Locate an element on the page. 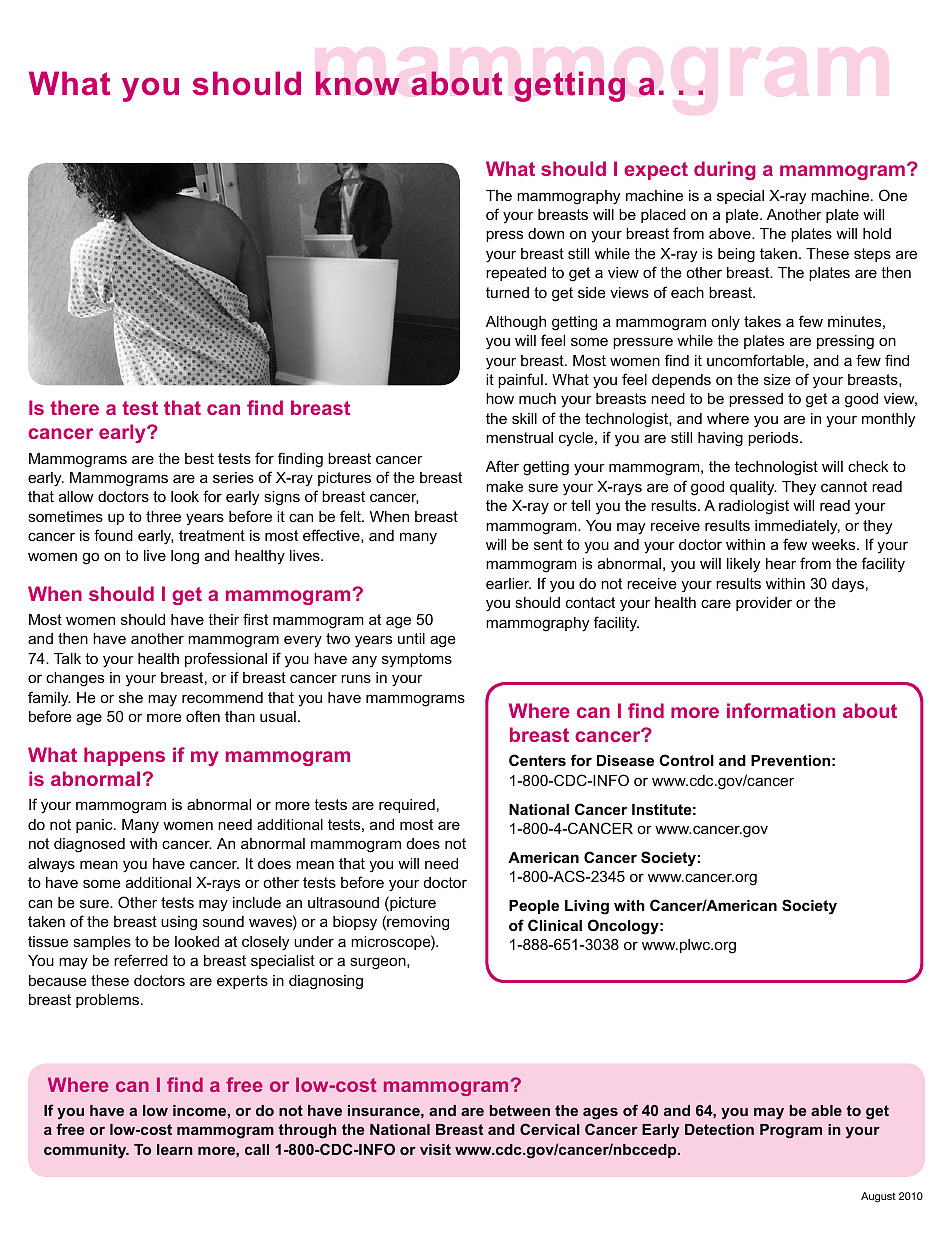  Prevention is located at coordinates (790, 760).
